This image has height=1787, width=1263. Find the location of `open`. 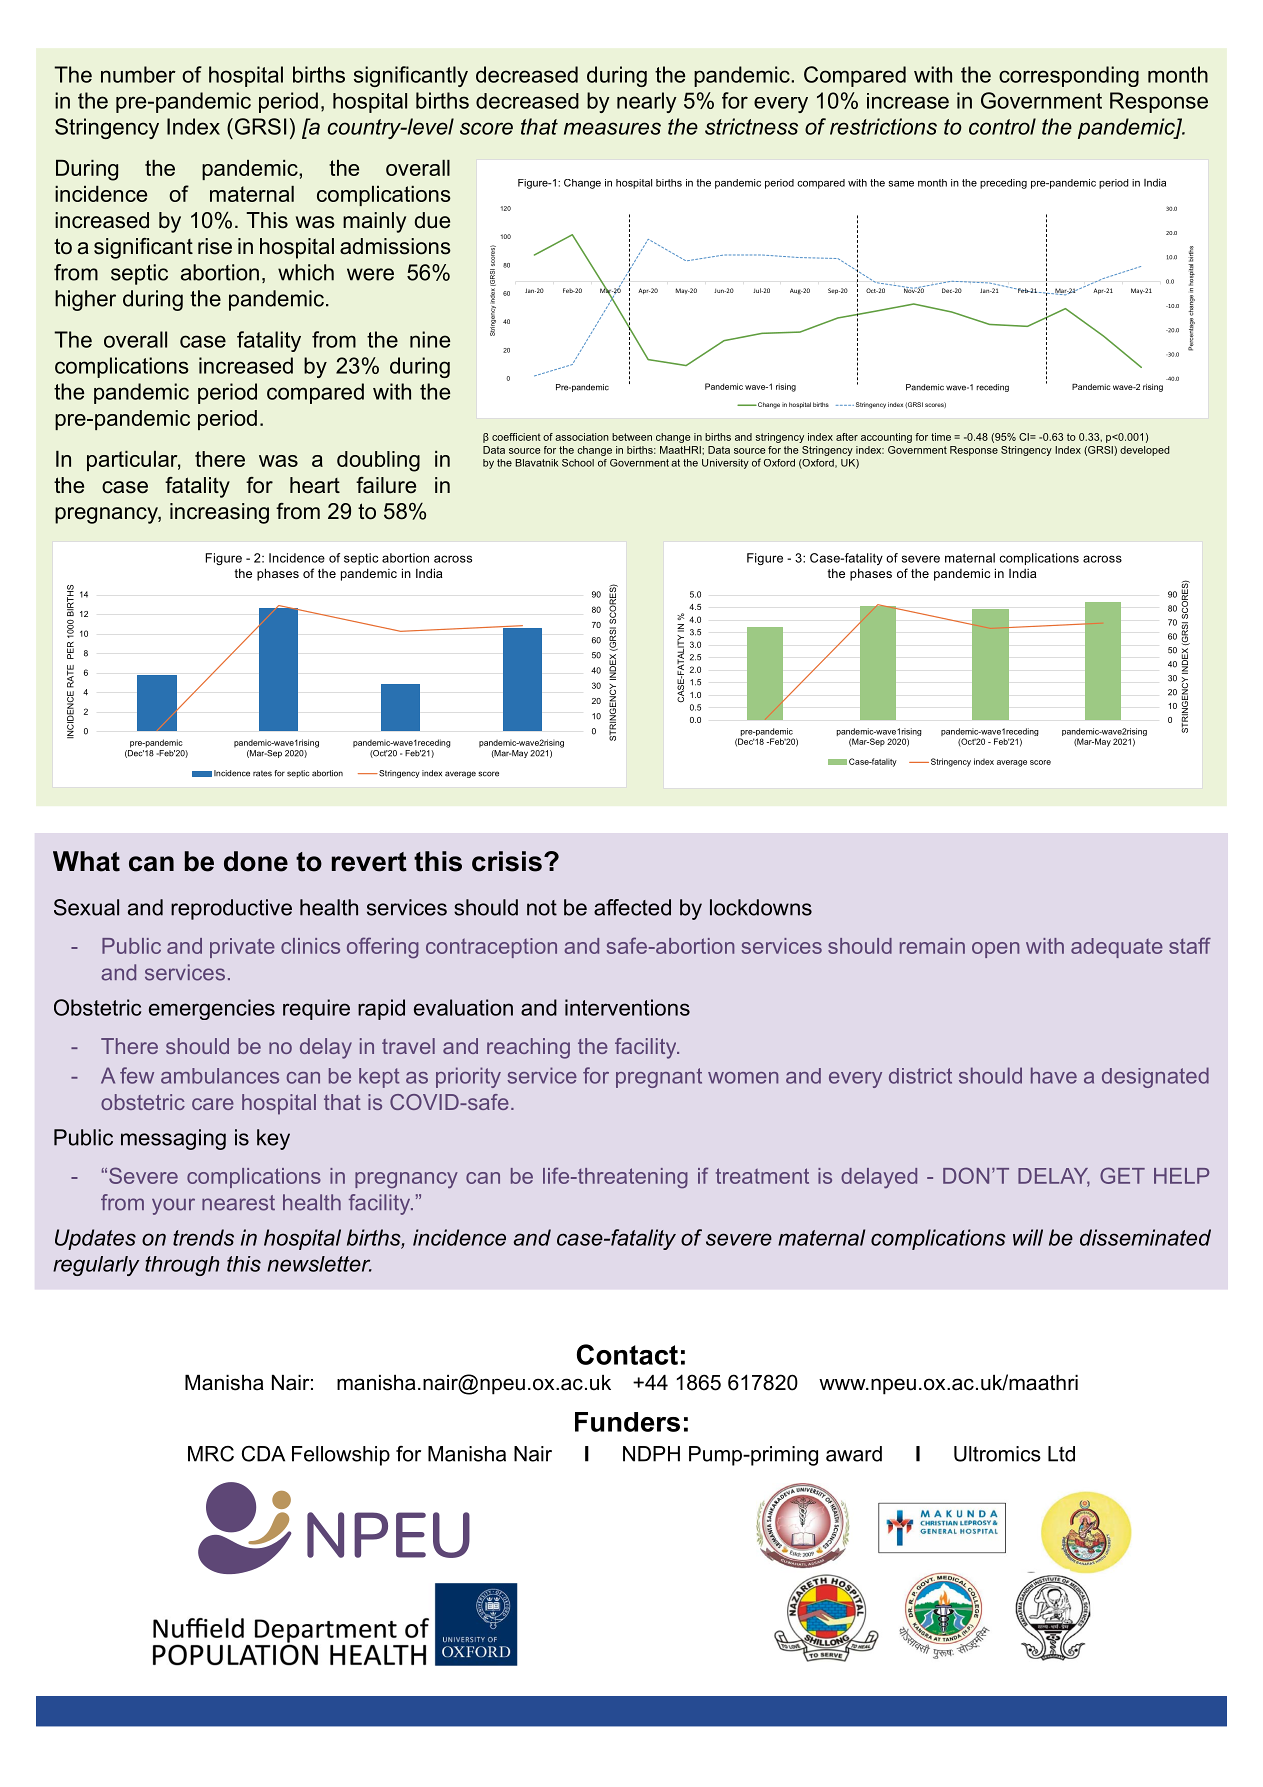

open is located at coordinates (995, 950).
